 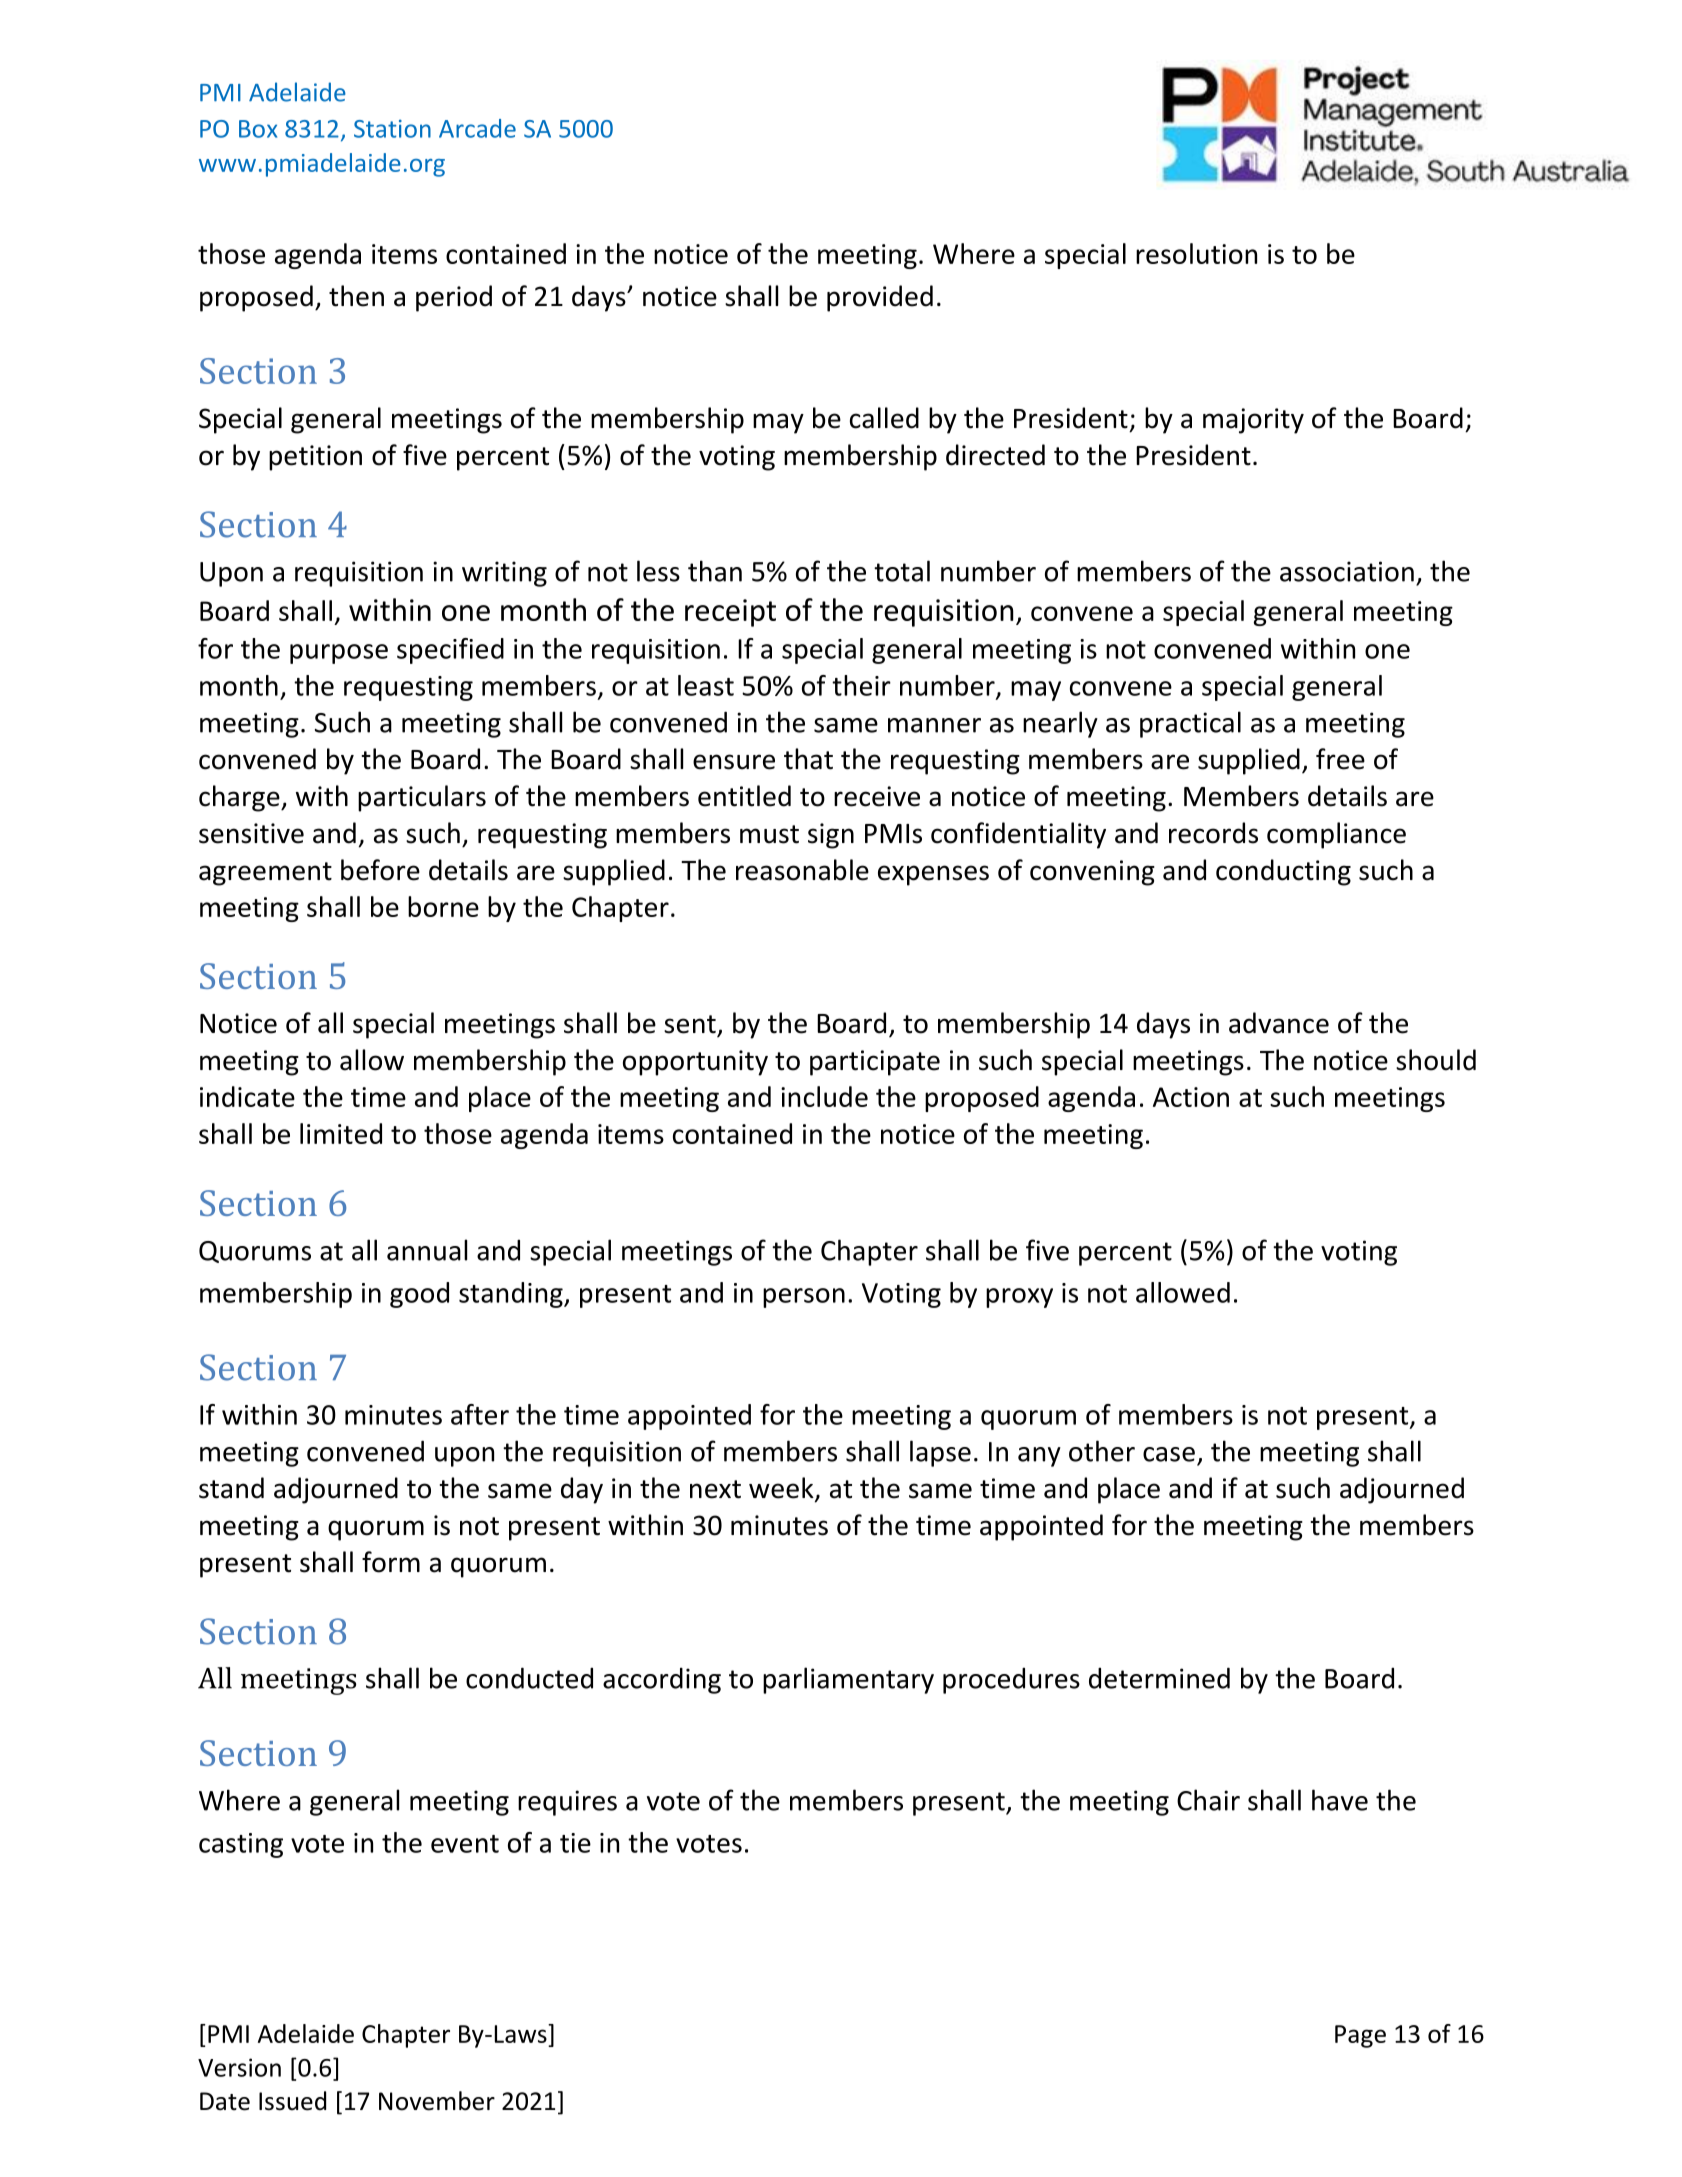 I want to click on Page, so click(x=1360, y=2036).
